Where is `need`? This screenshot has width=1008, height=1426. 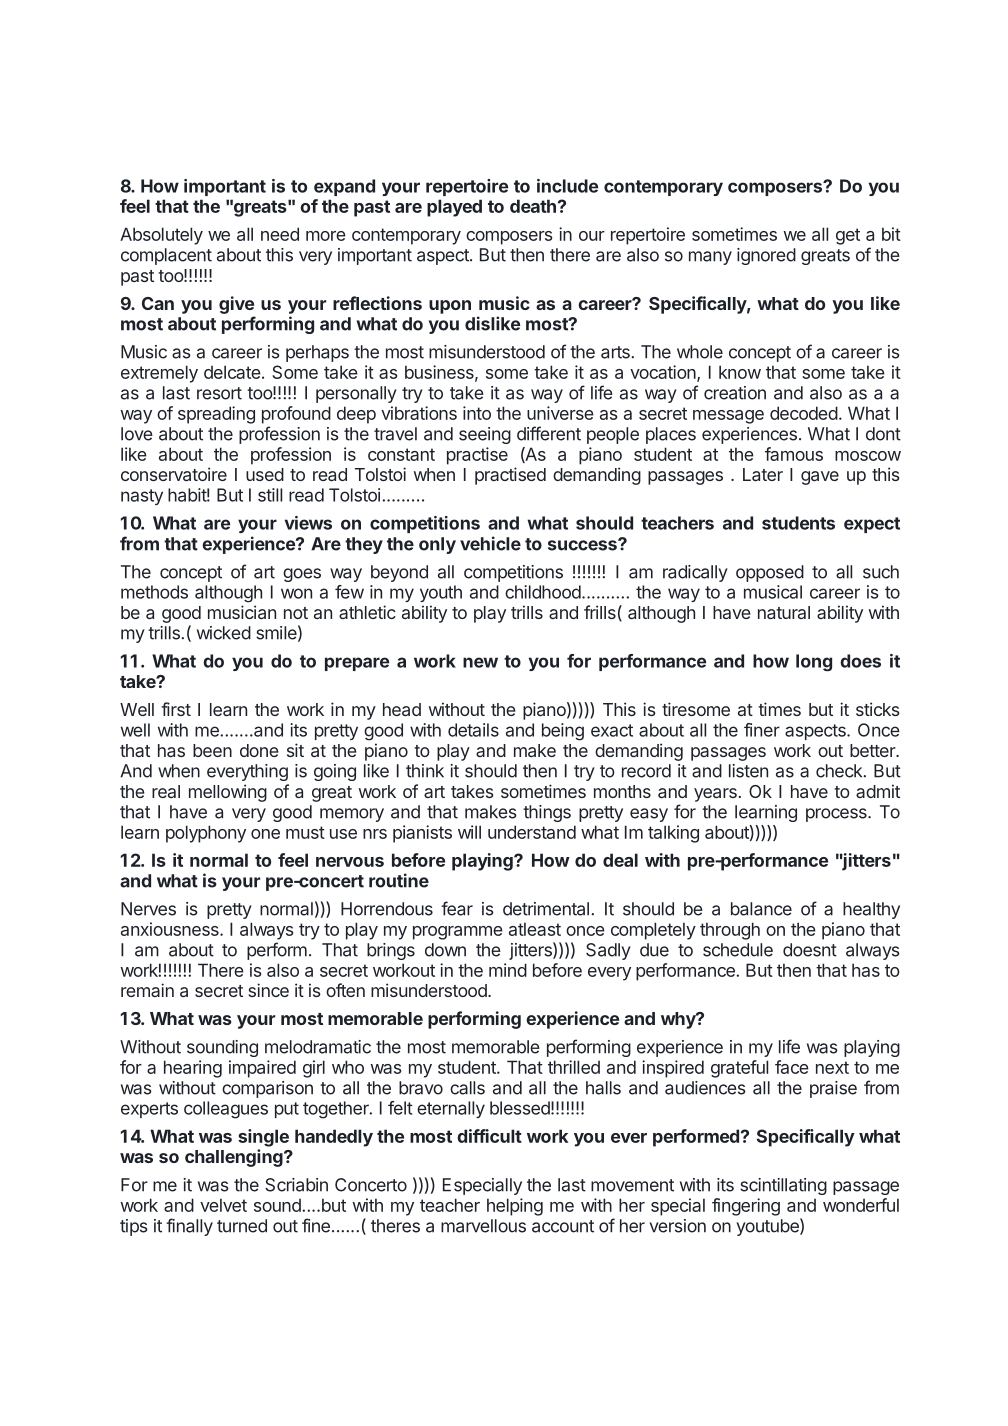
need is located at coordinates (280, 234).
